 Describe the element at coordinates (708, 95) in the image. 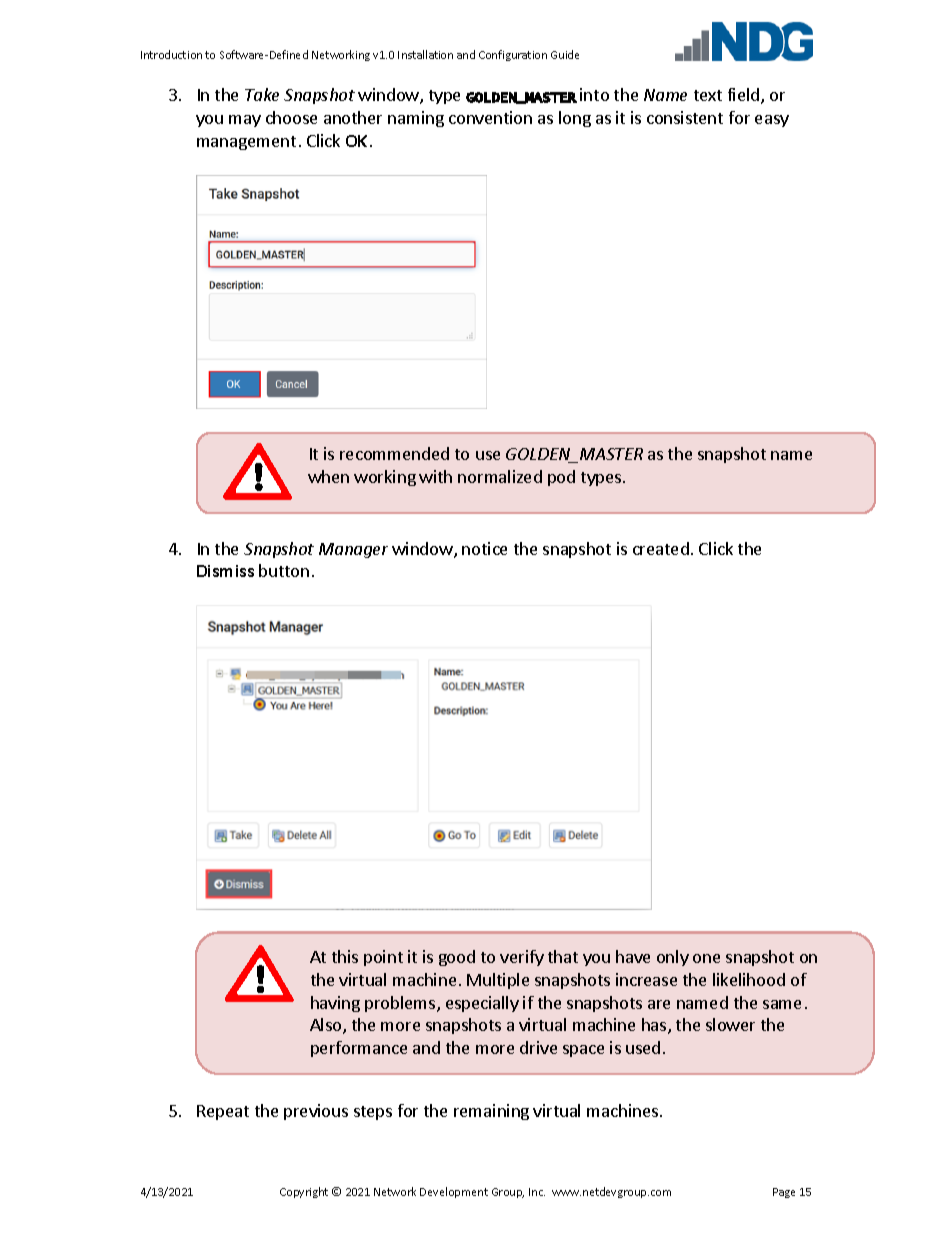

I see `text` at that location.
